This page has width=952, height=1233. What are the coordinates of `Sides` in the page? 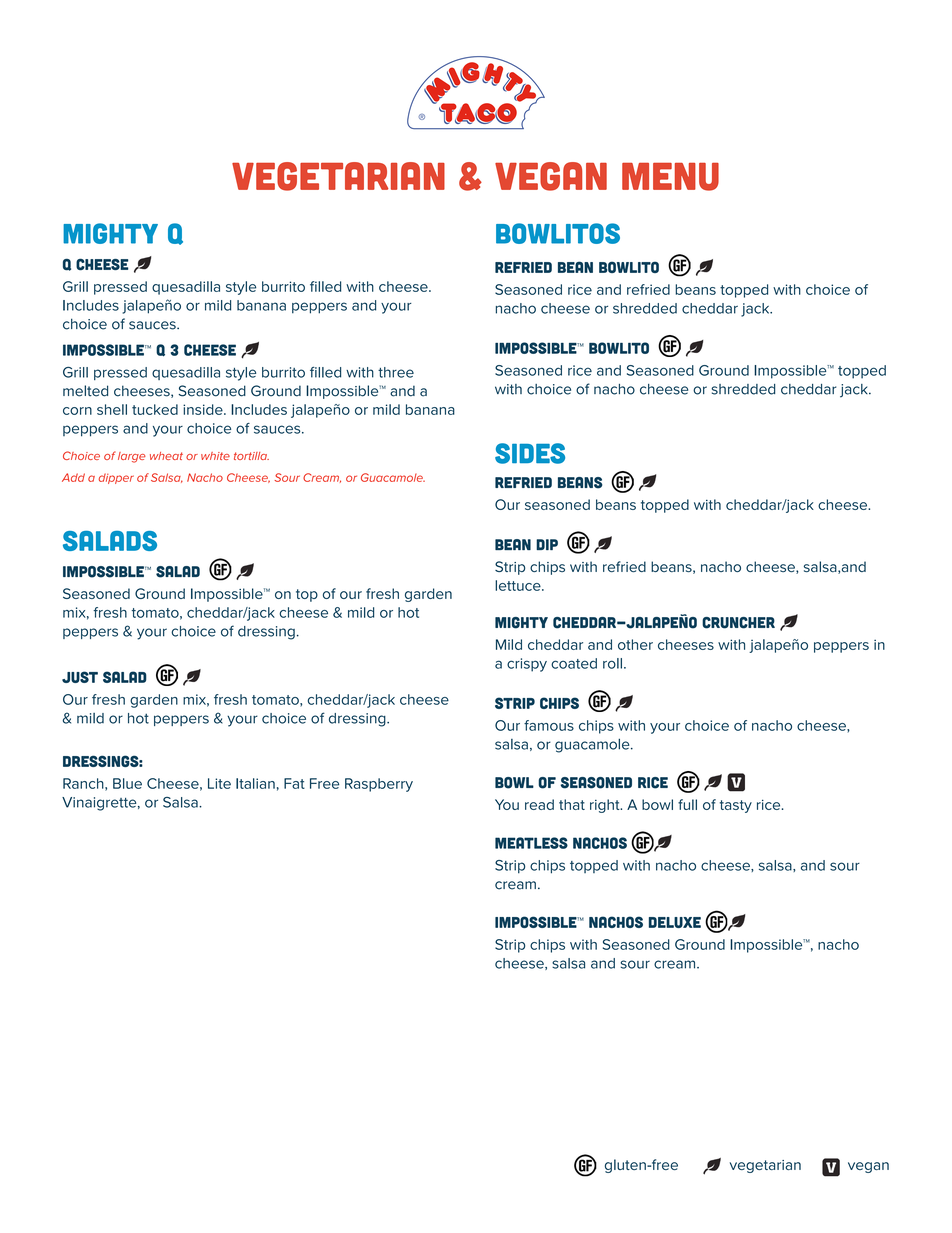 It's located at (530, 453).
